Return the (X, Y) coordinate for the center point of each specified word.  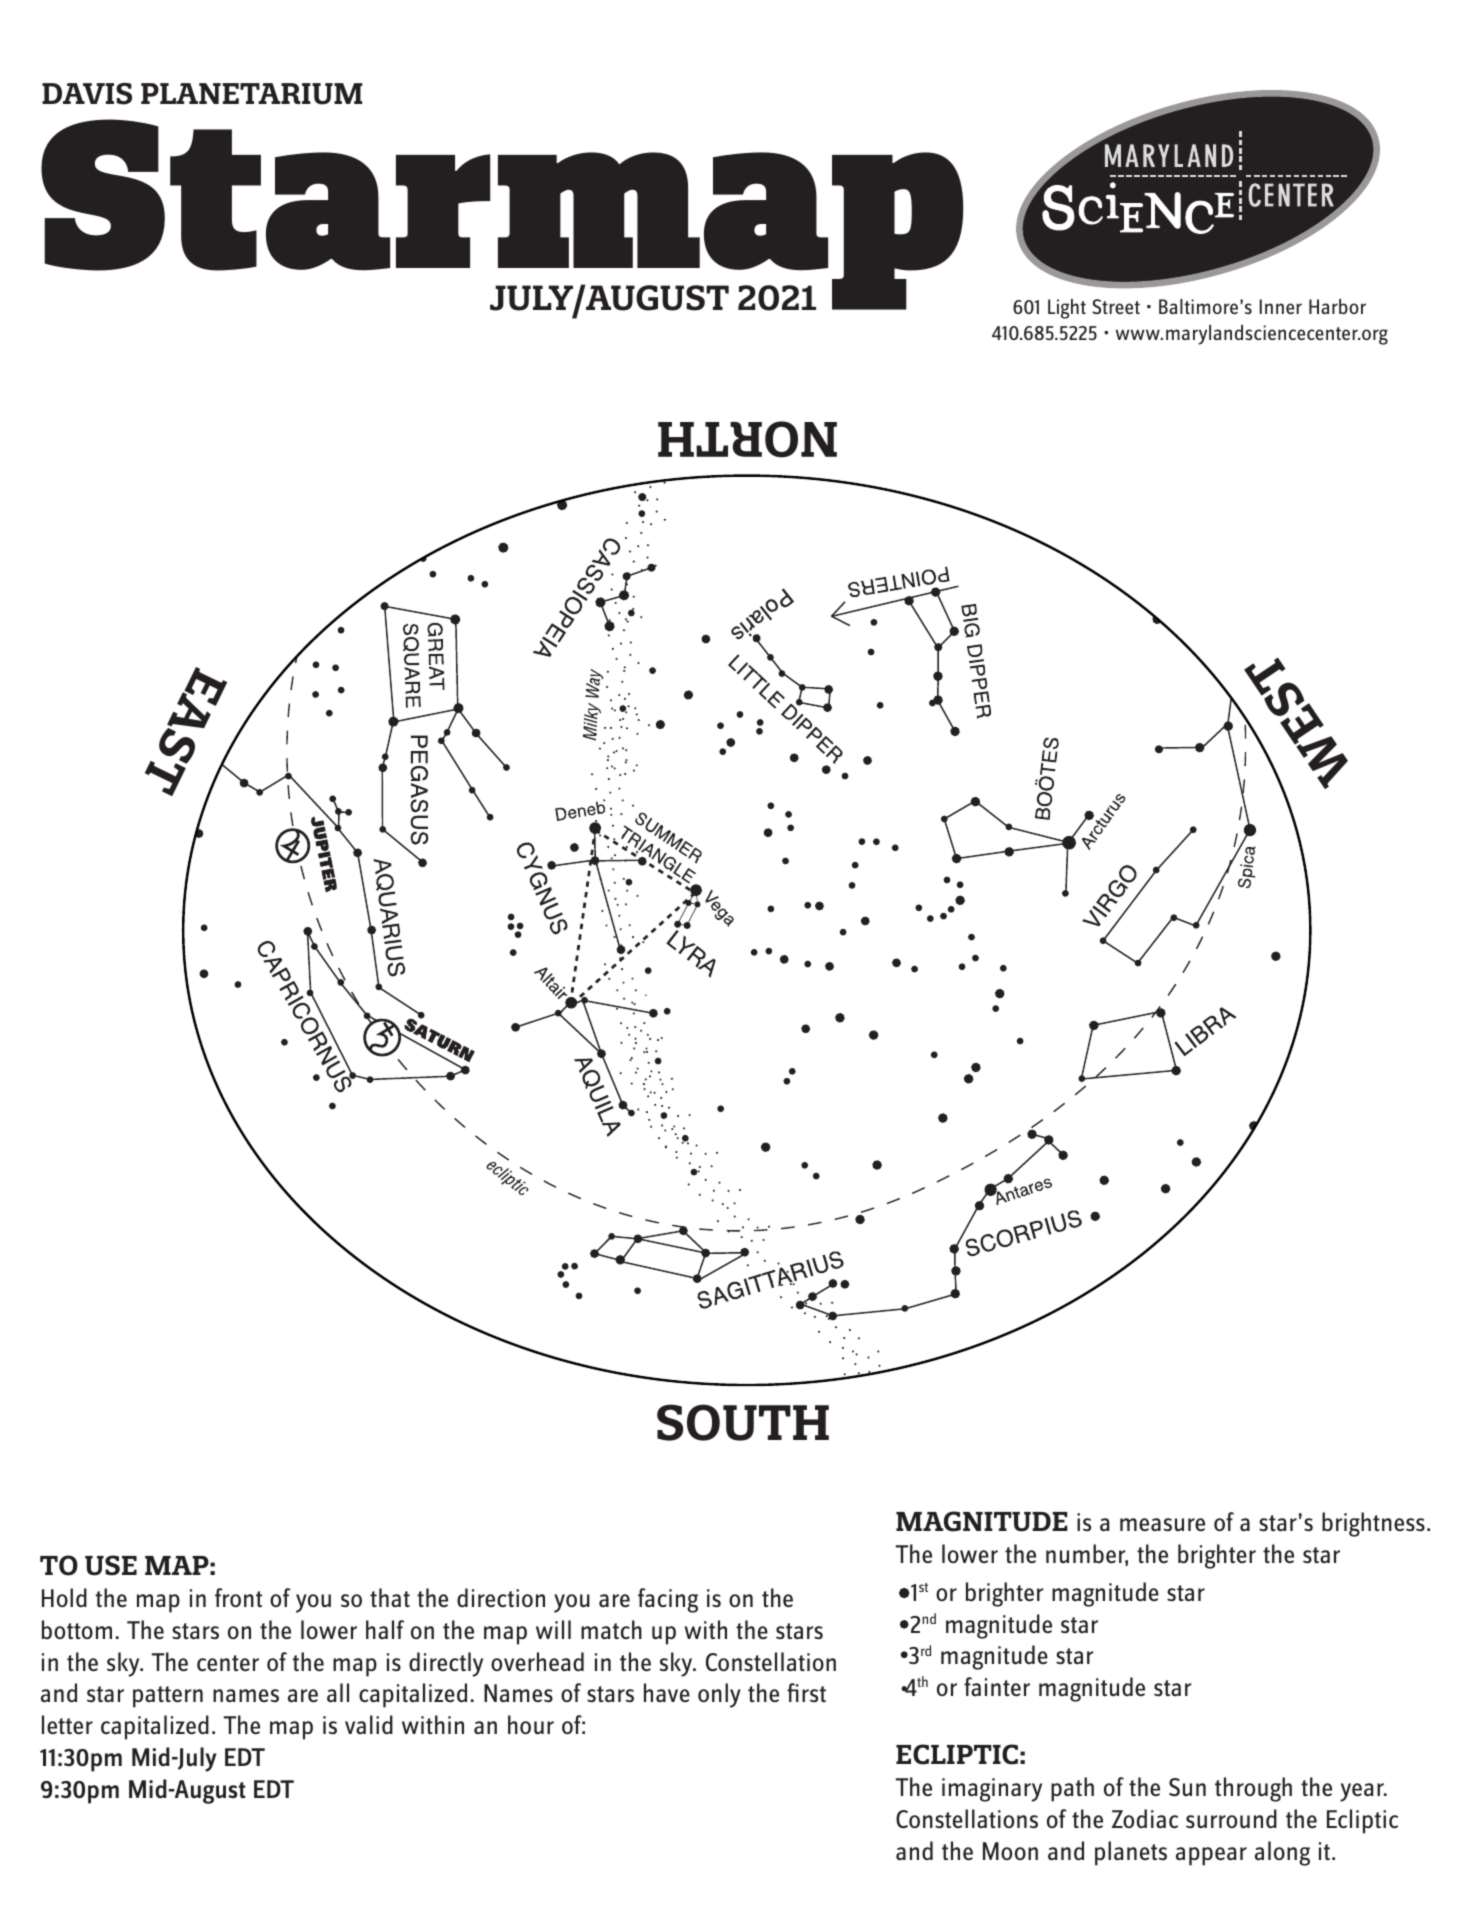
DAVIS (87, 94)
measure (1162, 1524)
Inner (1280, 306)
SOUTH (743, 1422)
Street (1116, 306)
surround (1231, 1819)
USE (111, 1565)
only (719, 1695)
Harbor (1337, 306)
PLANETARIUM (252, 94)
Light (1067, 309)
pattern (168, 1697)
